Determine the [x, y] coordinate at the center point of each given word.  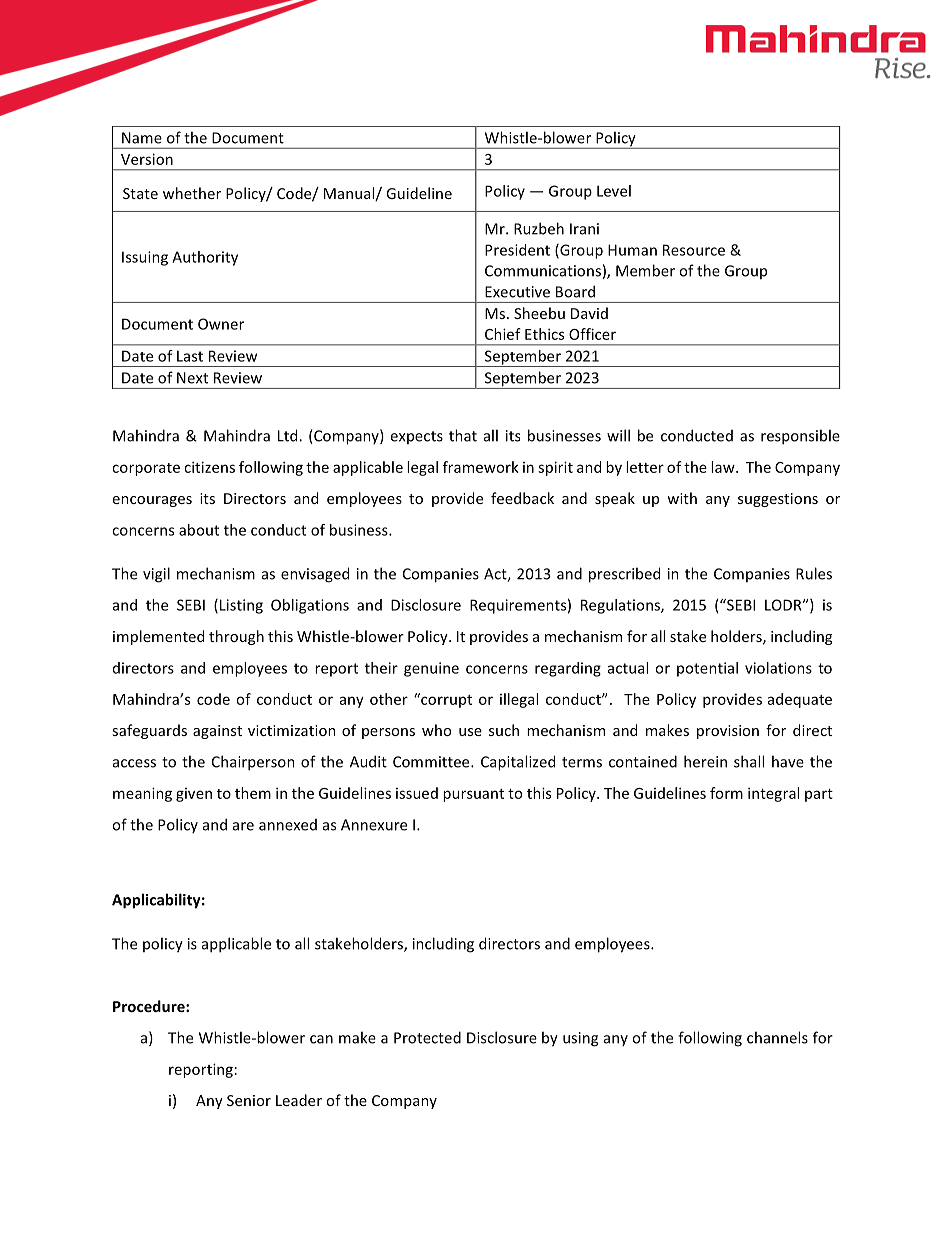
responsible [800, 437]
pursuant [473, 795]
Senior [249, 1100]
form [726, 793]
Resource [694, 250]
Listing [241, 606]
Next [192, 378]
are [243, 826]
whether [192, 193]
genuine [431, 669]
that [463, 435]
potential [707, 669]
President [517, 250]
